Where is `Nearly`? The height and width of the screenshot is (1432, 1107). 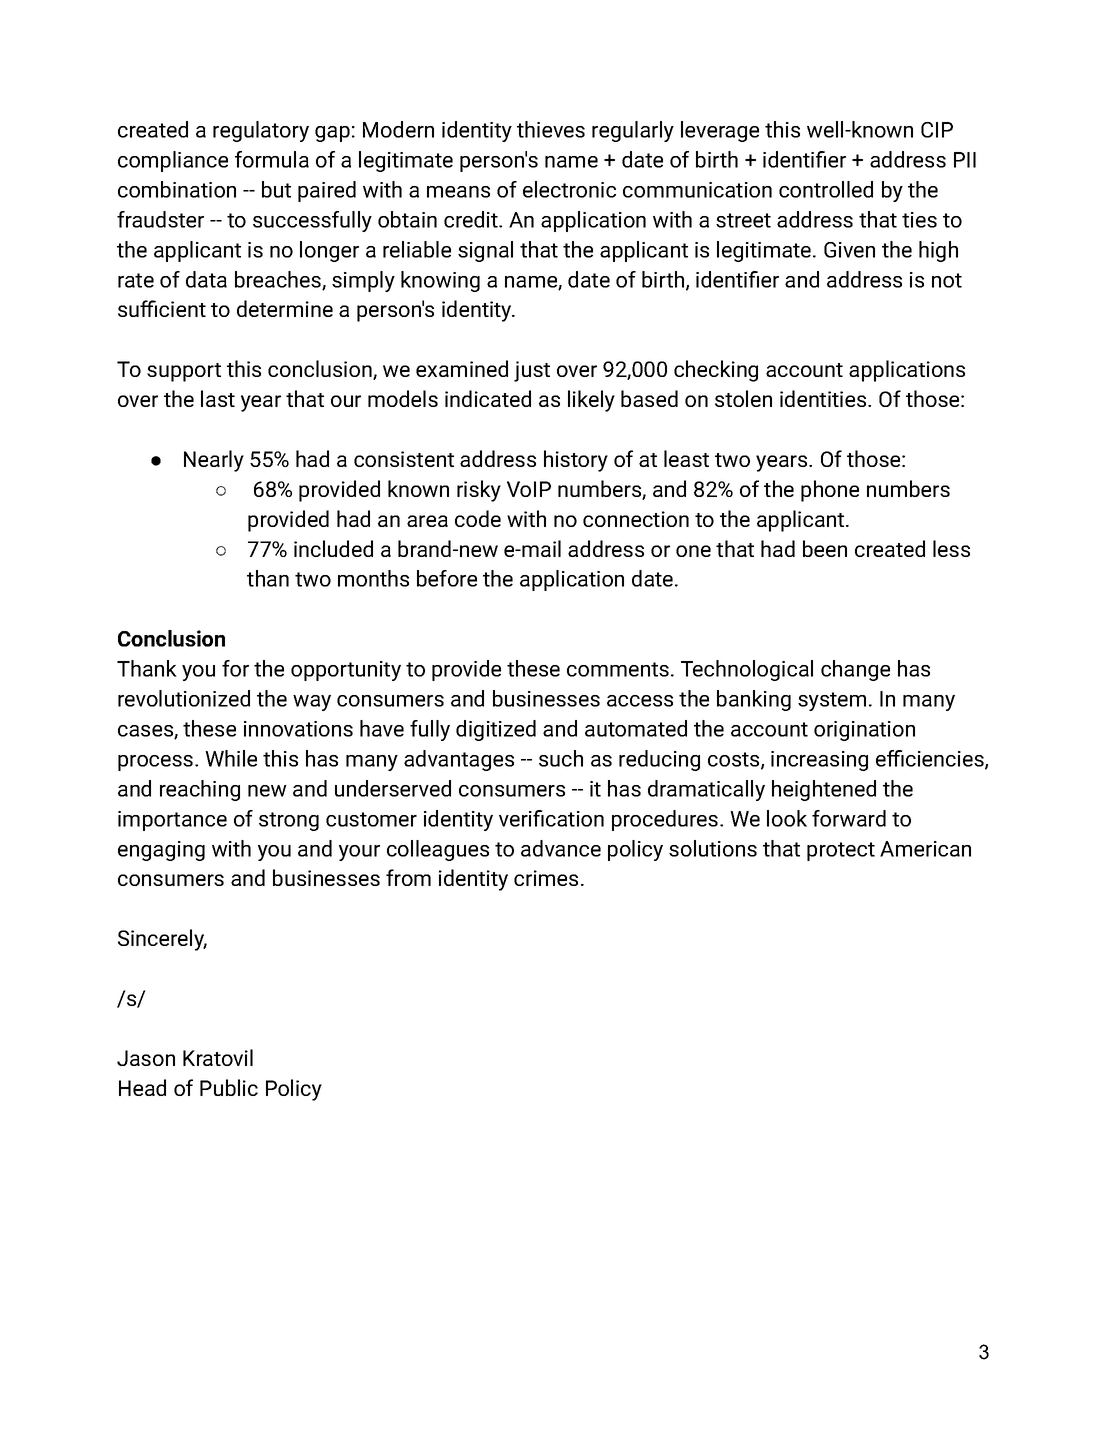
Nearly is located at coordinates (214, 461).
